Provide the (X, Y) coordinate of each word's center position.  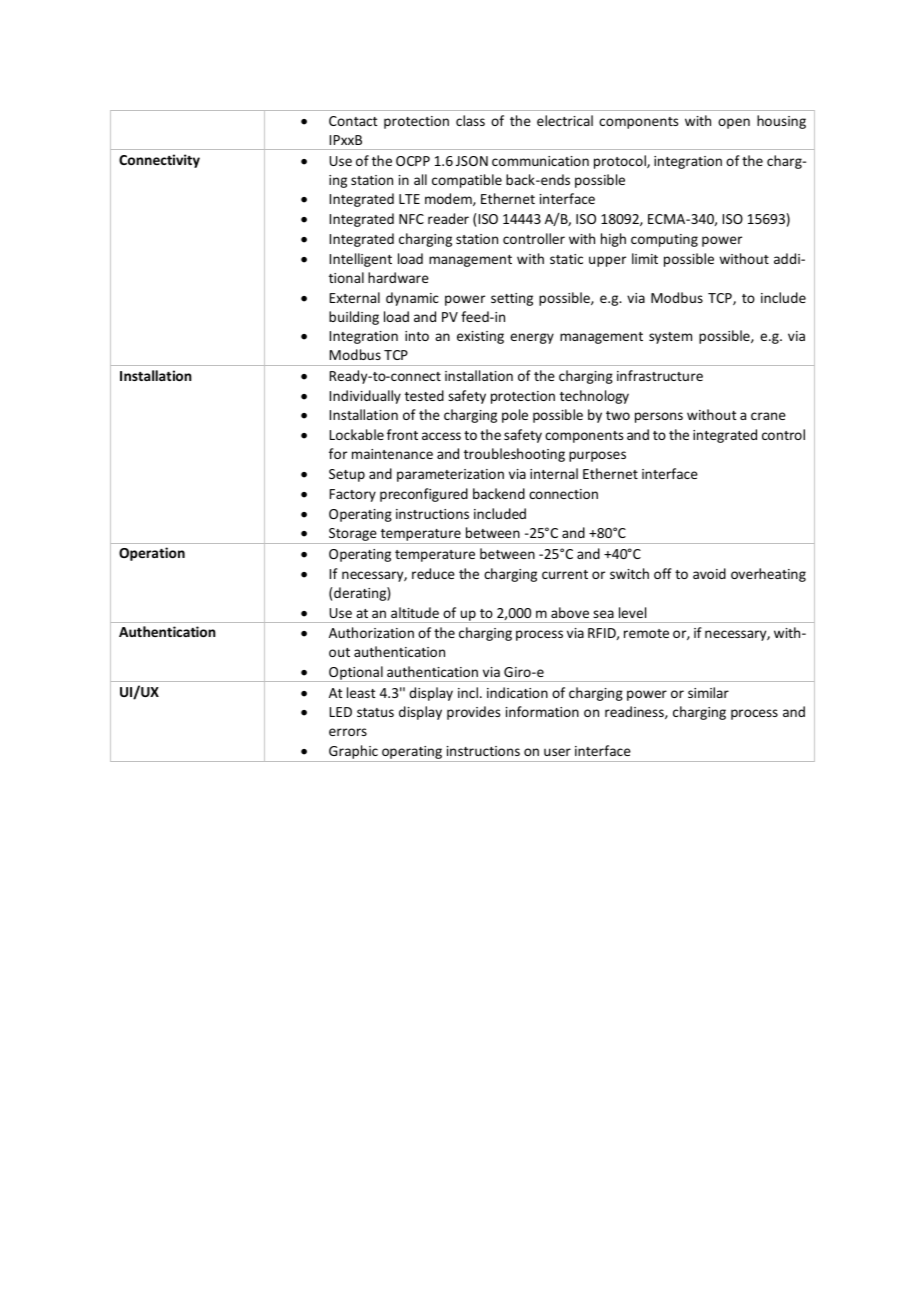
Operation (152, 554)
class (470, 120)
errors (348, 732)
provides (473, 713)
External (355, 297)
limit (645, 258)
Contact (353, 121)
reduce (433, 573)
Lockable (357, 434)
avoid (709, 573)
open (734, 123)
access (441, 436)
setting (512, 299)
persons (659, 417)
